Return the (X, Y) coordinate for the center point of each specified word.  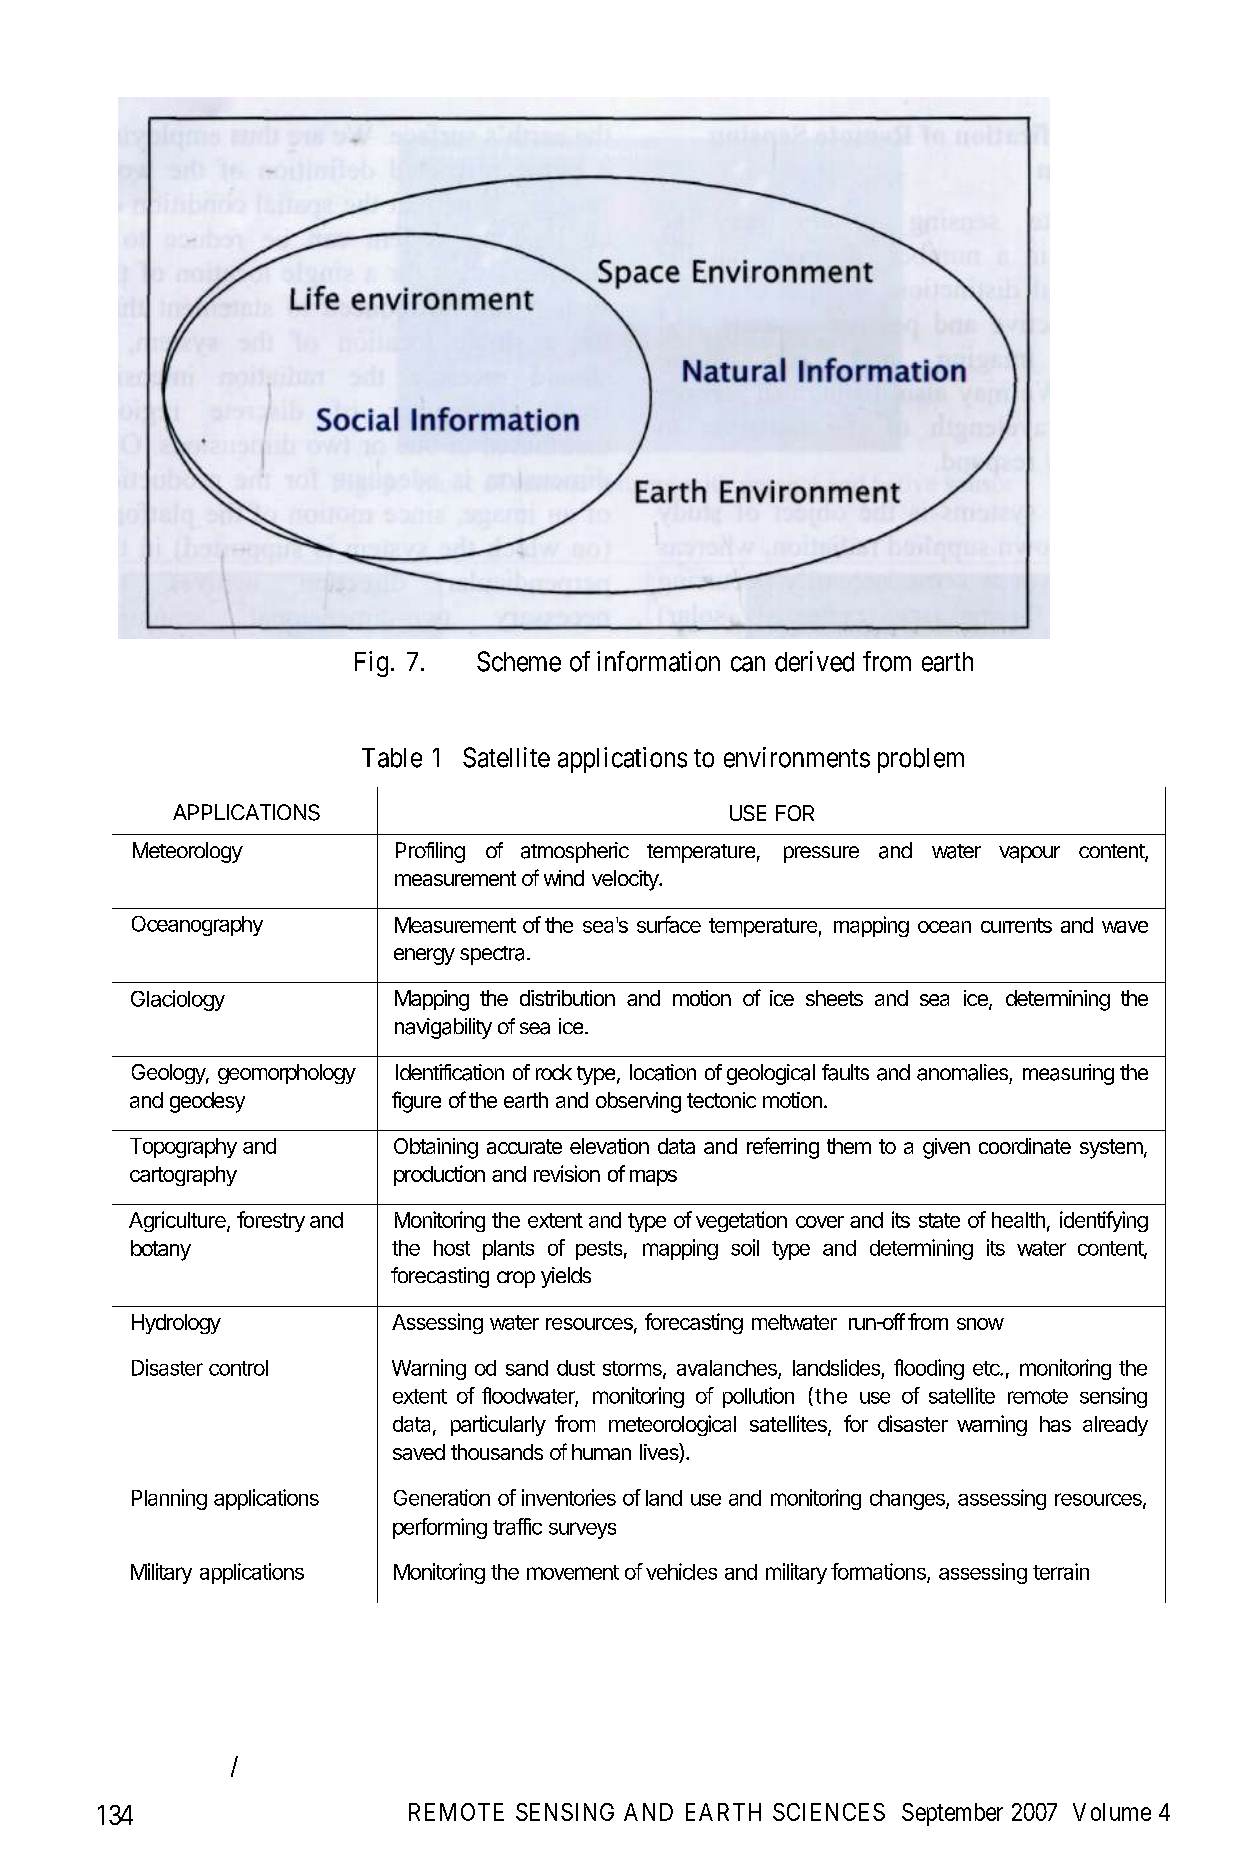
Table (392, 758)
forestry (271, 1221)
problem (921, 760)
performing (440, 1528)
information (658, 661)
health (1018, 1220)
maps (653, 1178)
